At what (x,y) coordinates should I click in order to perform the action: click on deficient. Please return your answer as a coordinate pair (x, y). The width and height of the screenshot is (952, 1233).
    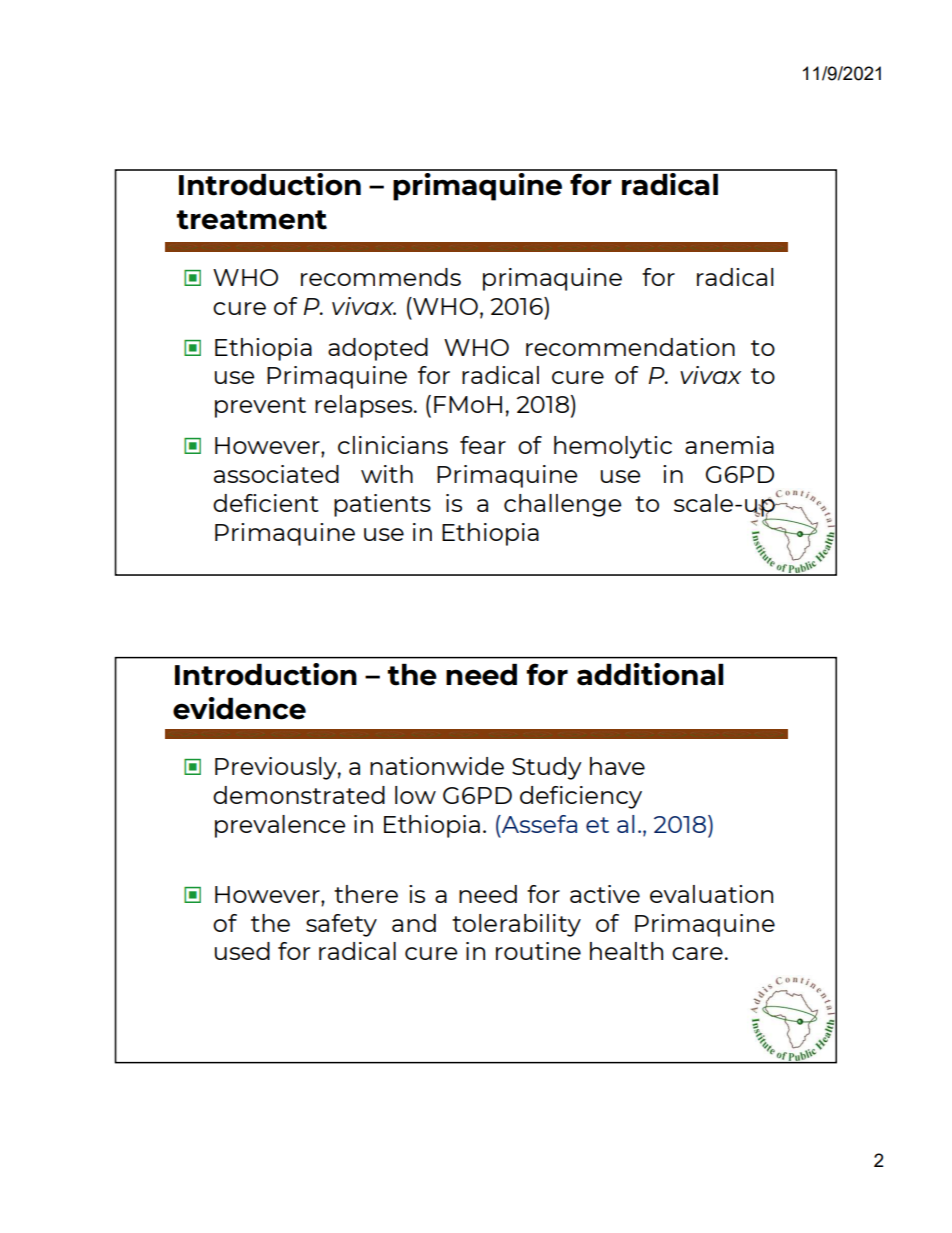
    Looking at the image, I should click on (266, 503).
